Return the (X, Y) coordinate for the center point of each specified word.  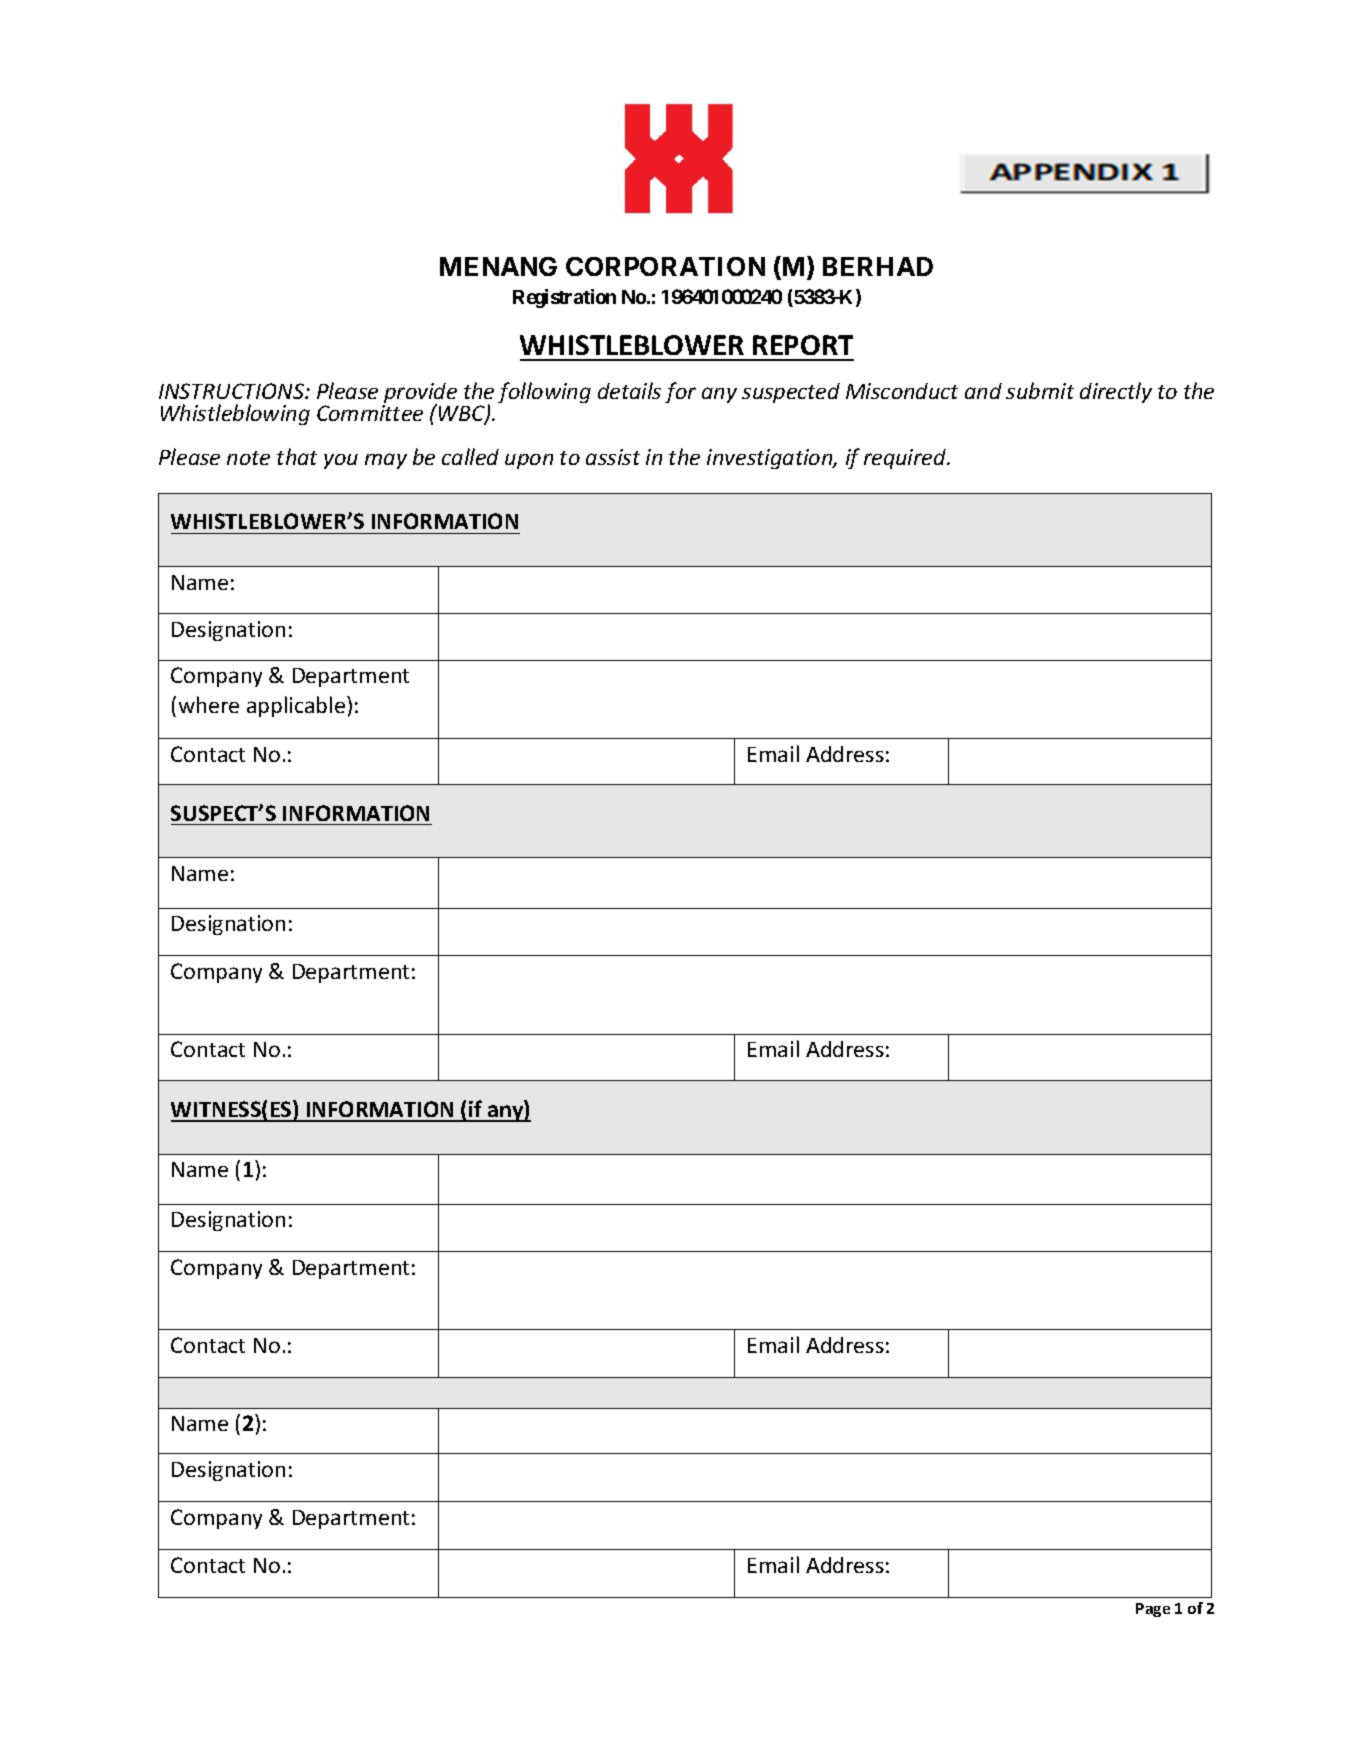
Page (1153, 1610)
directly (1116, 392)
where (209, 704)
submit (1040, 390)
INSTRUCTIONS (233, 391)
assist (613, 457)
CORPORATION (665, 266)
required (906, 459)
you (341, 461)
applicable (297, 706)
